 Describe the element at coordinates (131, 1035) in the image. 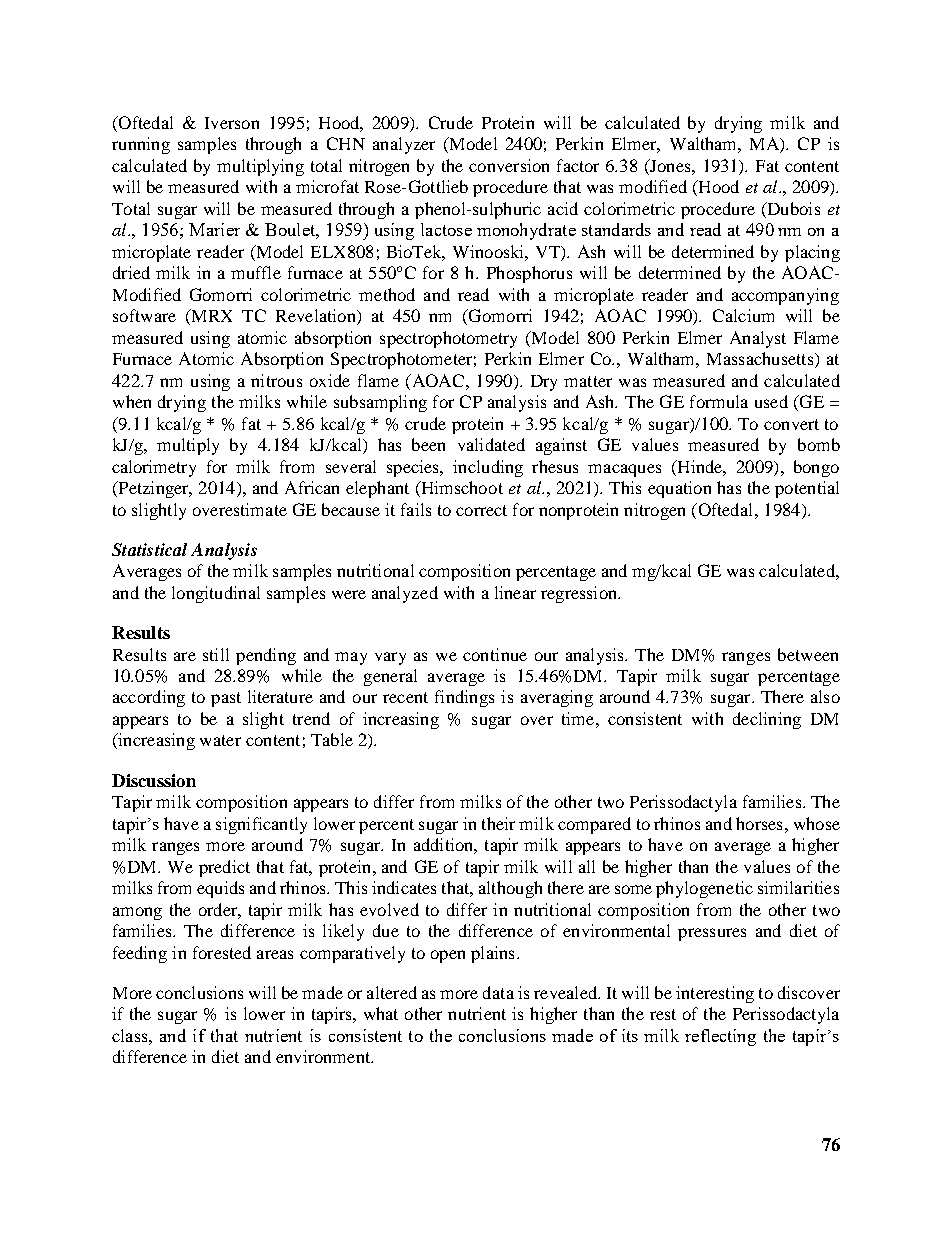

I see `class` at that location.
